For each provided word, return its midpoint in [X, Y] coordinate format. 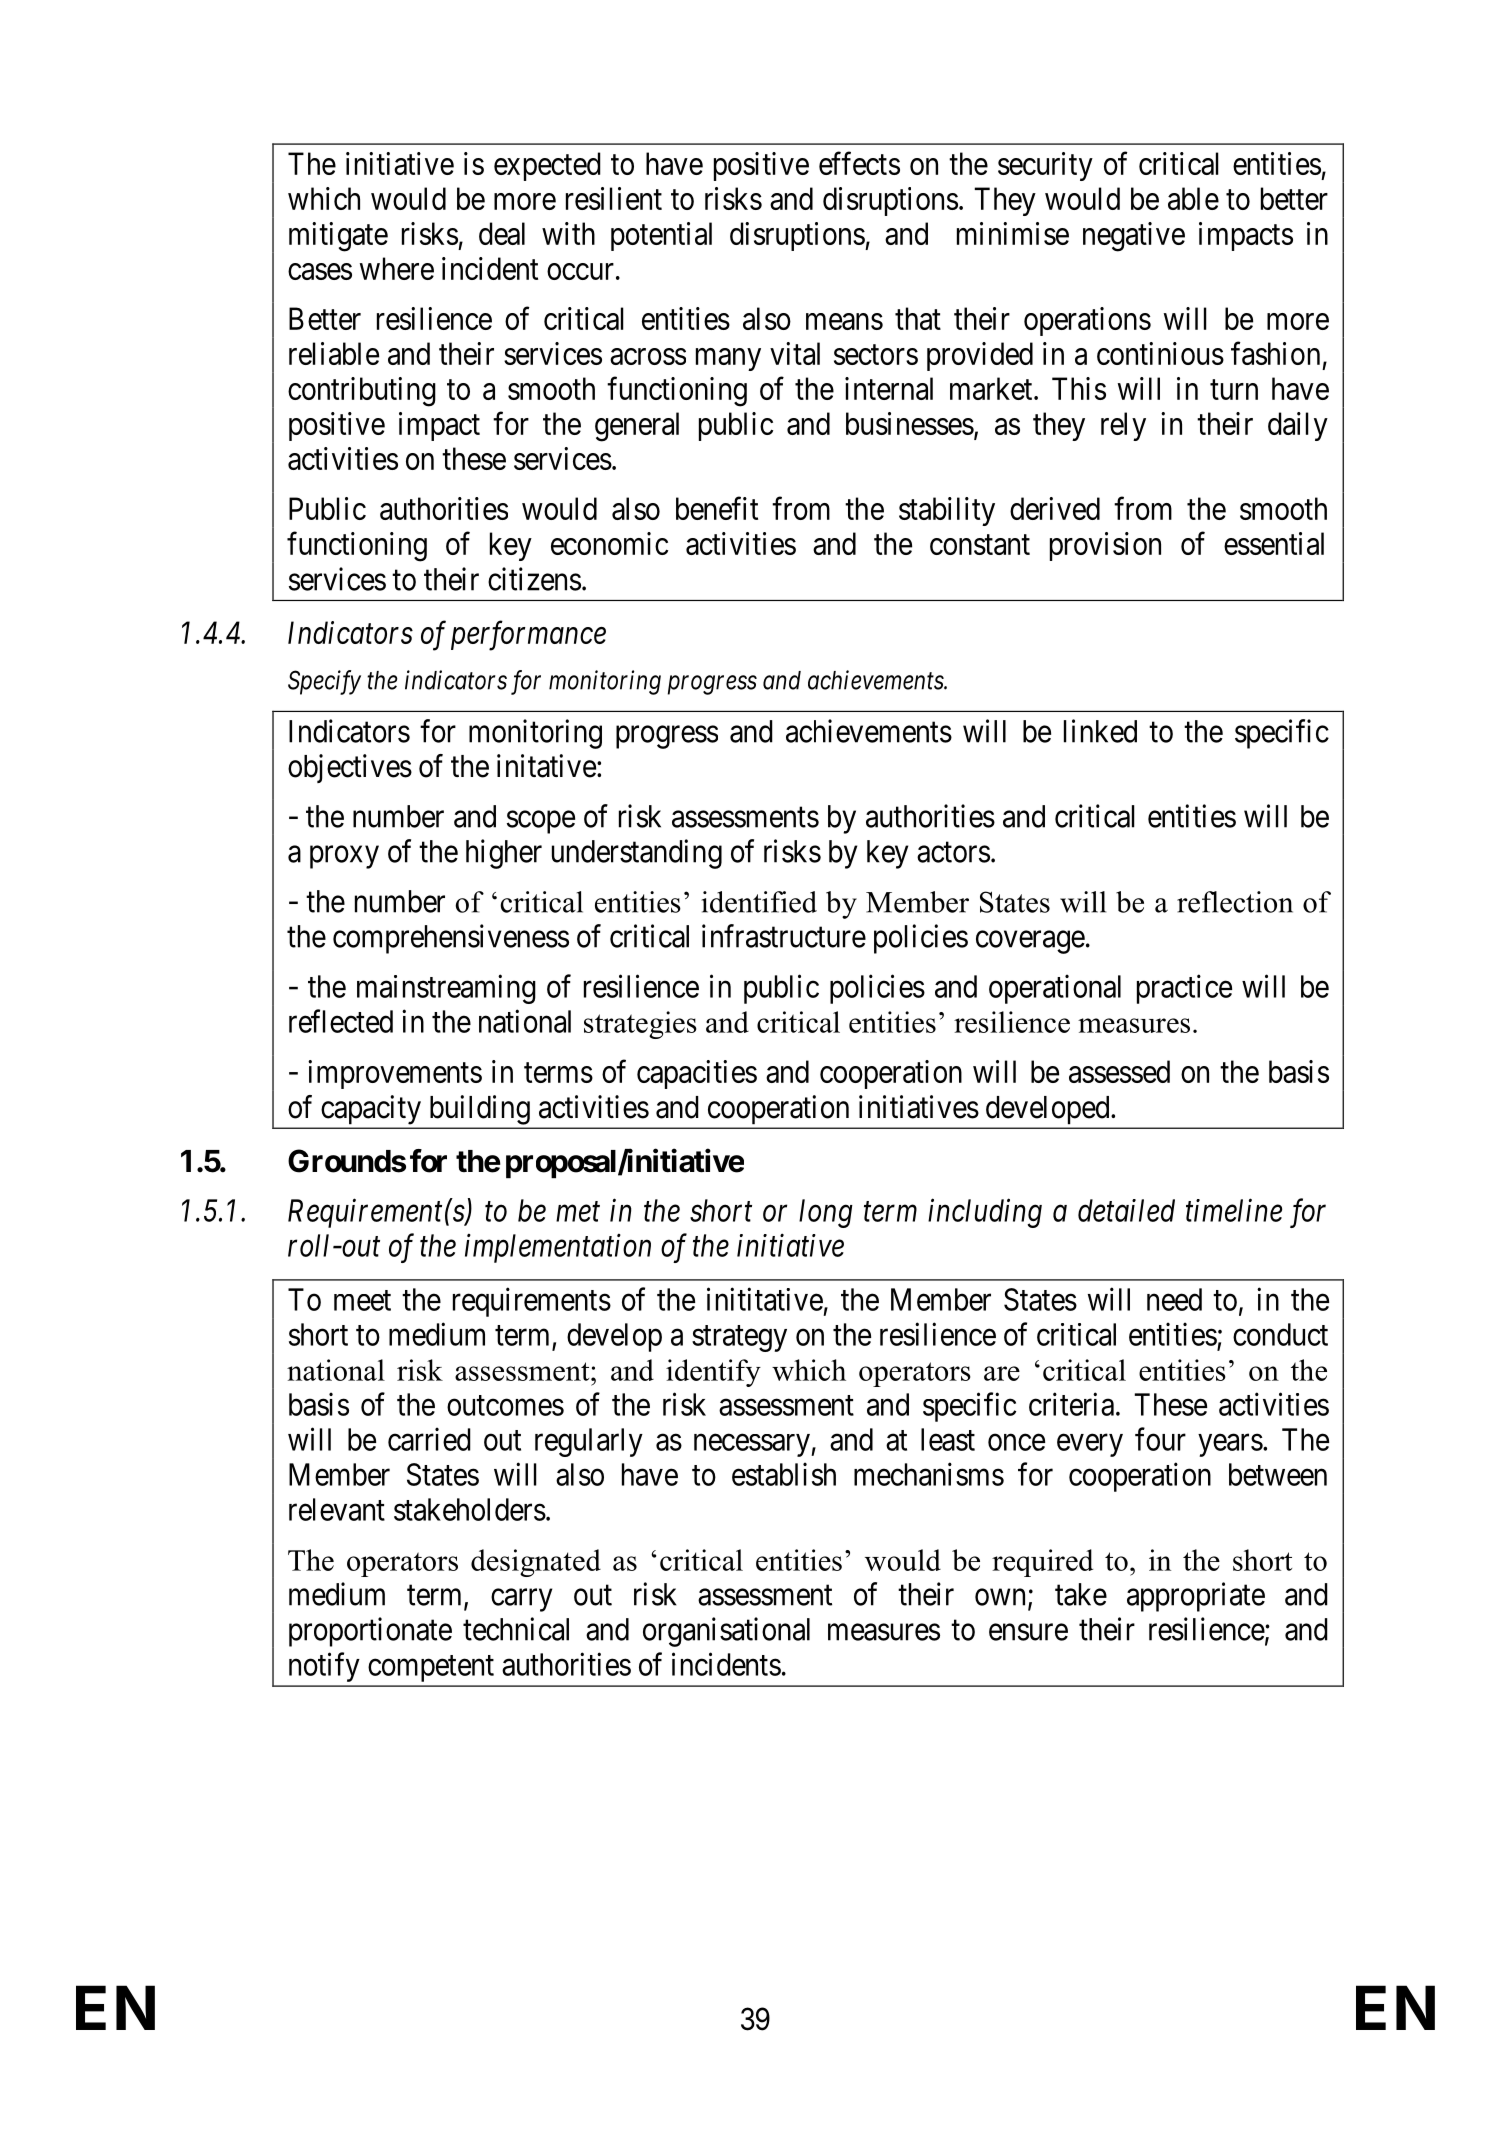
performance [528, 636]
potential [661, 236]
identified [759, 902]
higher [504, 854]
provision [1105, 546]
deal [502, 233]
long [826, 1213]
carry [521, 1600]
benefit [717, 508]
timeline [1234, 1210]
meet [362, 1301]
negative [1134, 237]
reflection [1235, 902]
